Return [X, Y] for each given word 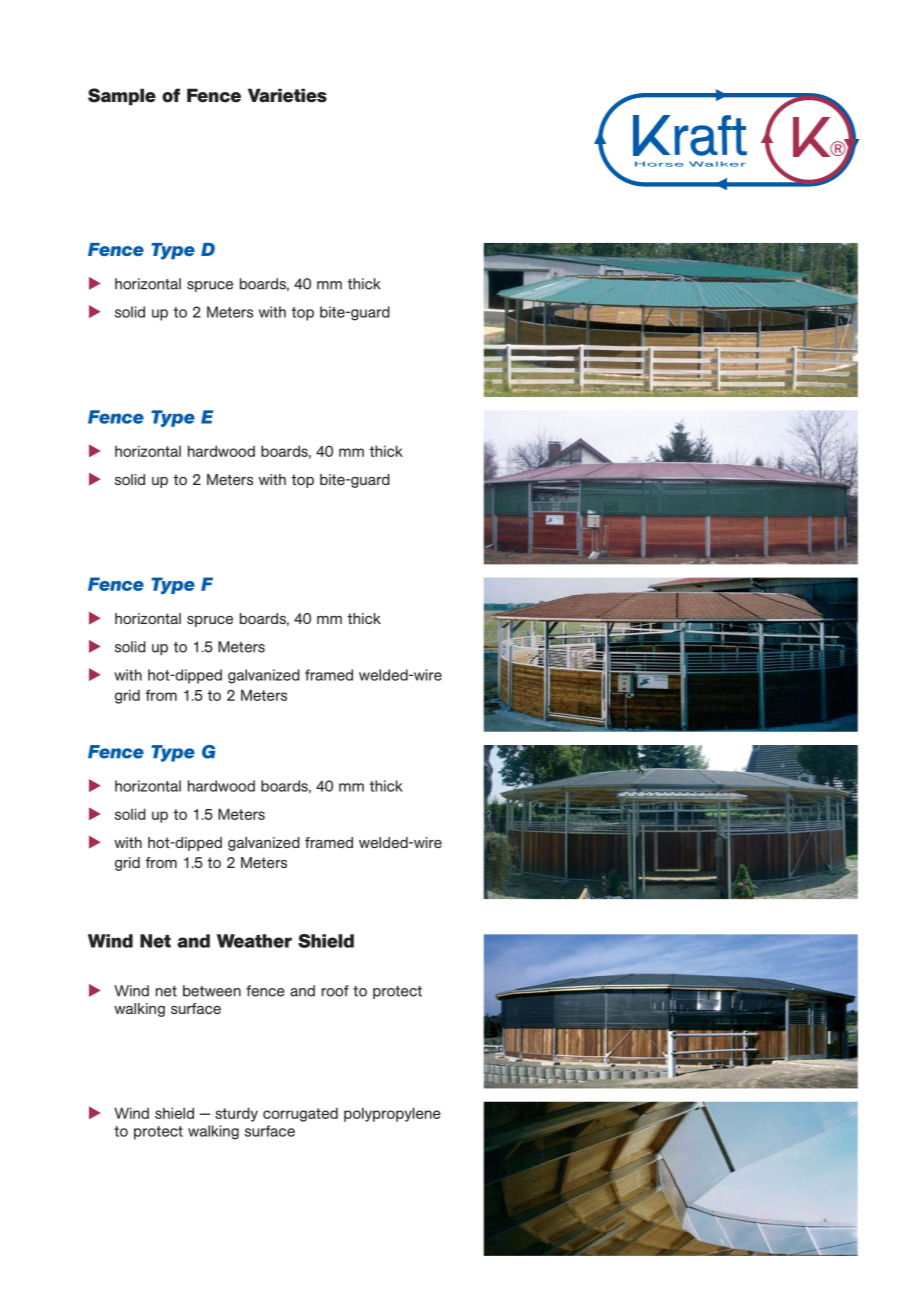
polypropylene [392, 1114]
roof [335, 991]
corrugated [300, 1114]
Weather [254, 941]
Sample [122, 97]
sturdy [236, 1114]
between [212, 991]
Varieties [287, 95]
